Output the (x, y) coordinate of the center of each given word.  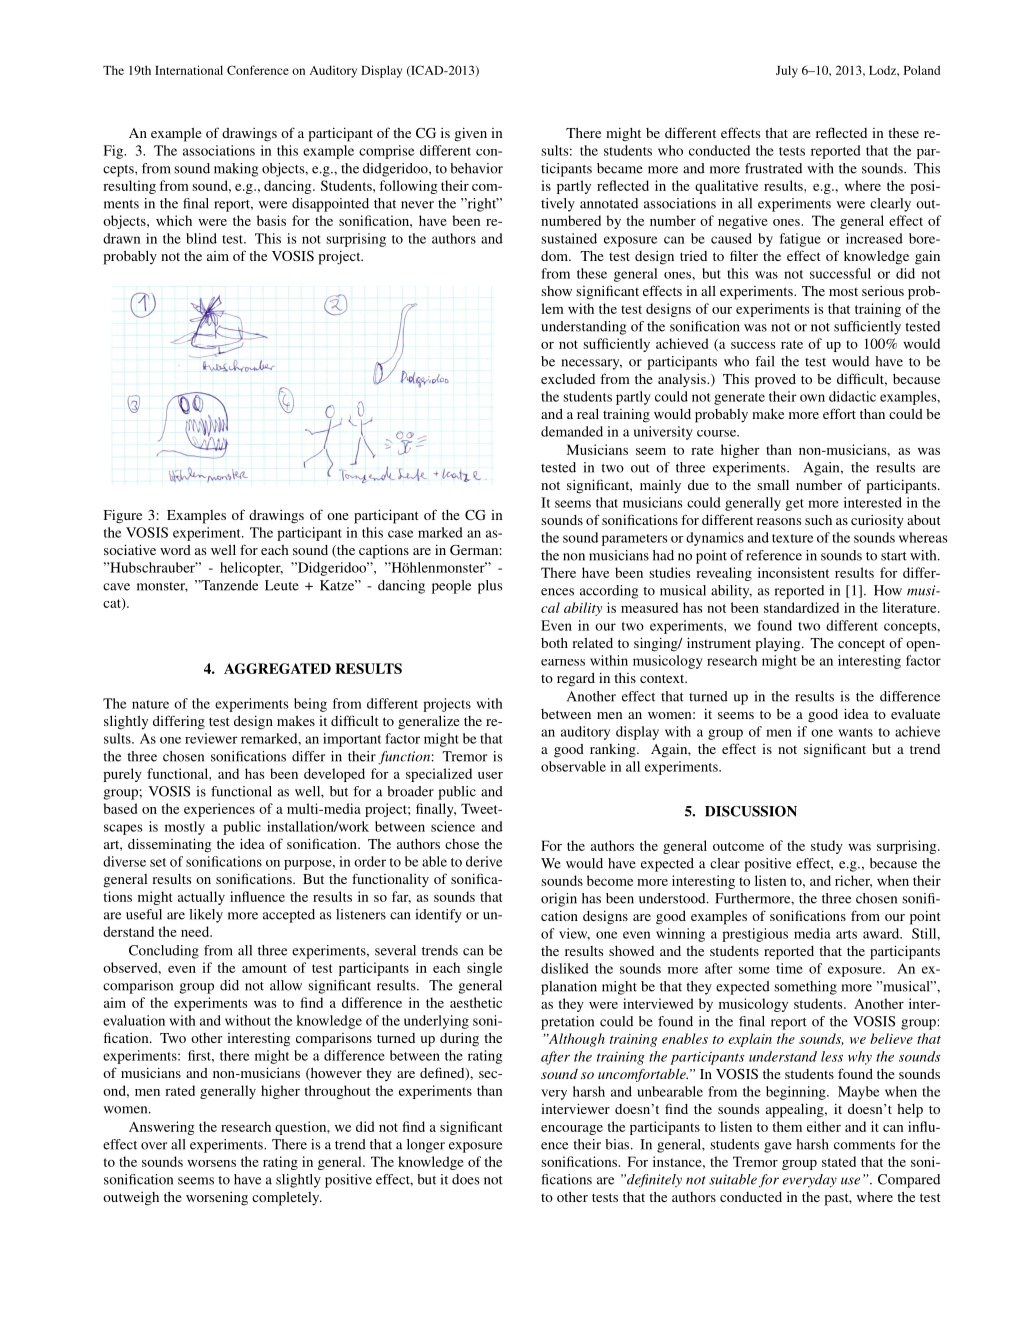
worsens (211, 1163)
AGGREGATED (277, 668)
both (554, 643)
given (471, 134)
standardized (801, 607)
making (236, 170)
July (787, 71)
